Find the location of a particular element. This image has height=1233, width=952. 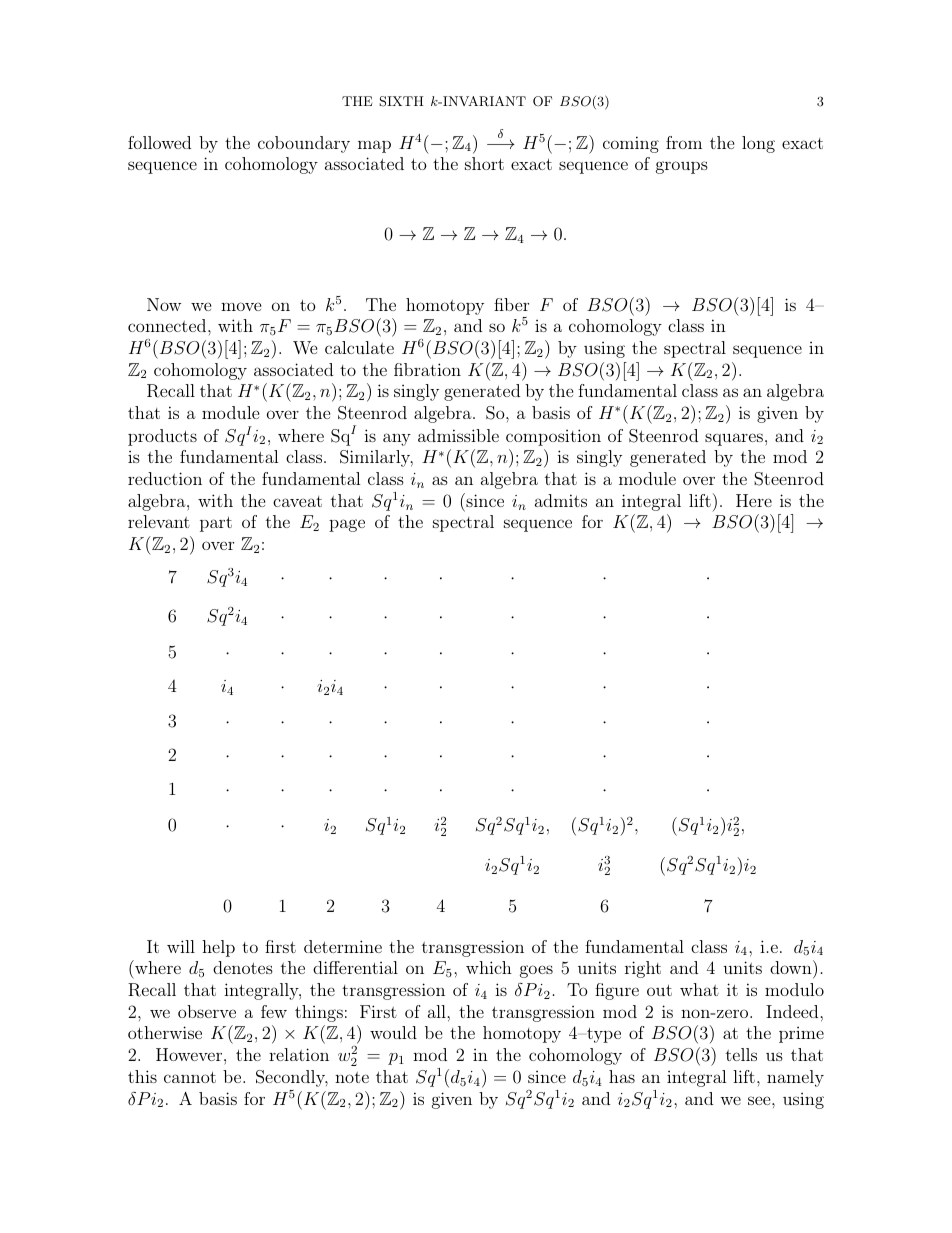

would is located at coordinates (393, 1032).
